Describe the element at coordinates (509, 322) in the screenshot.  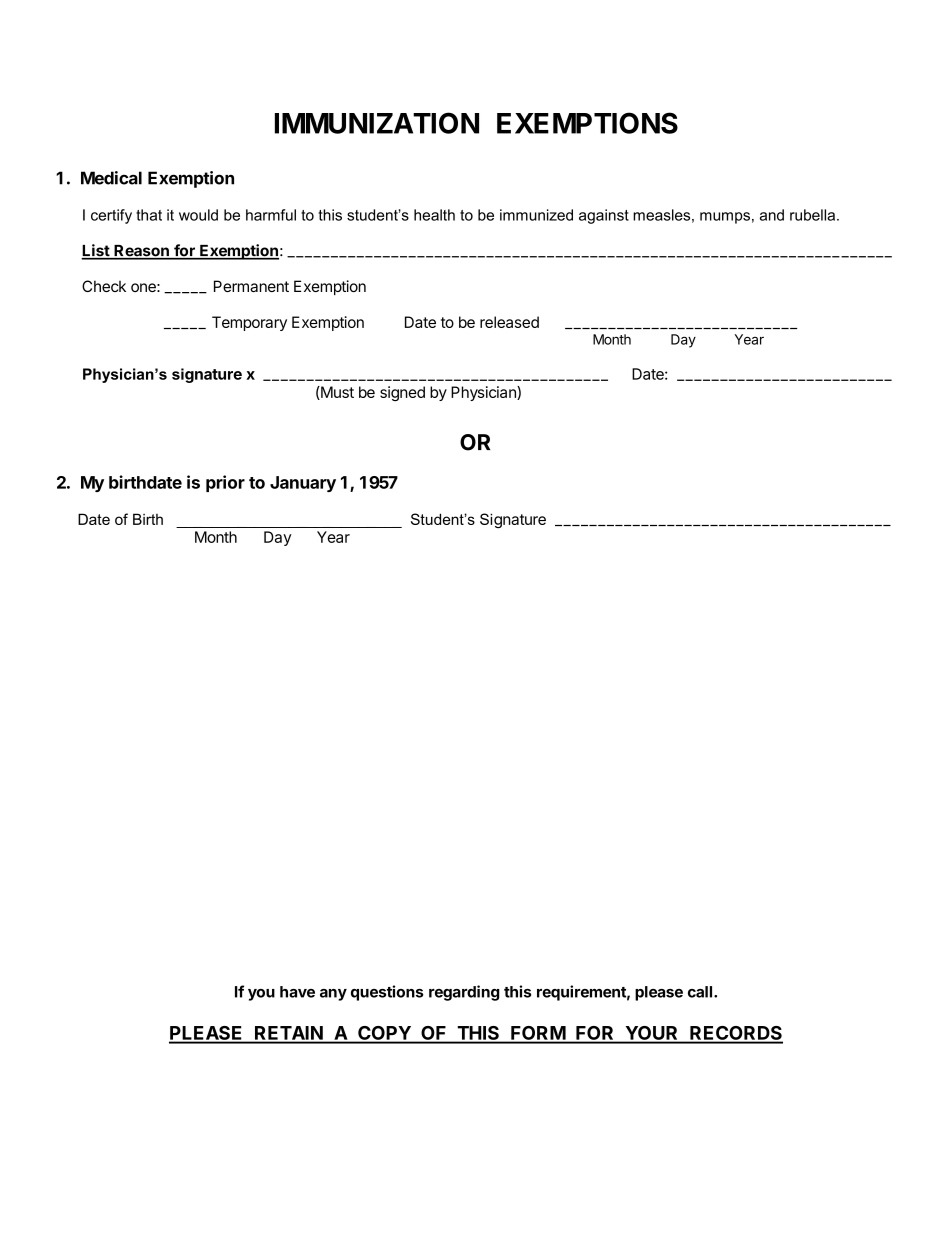
I see `released` at that location.
